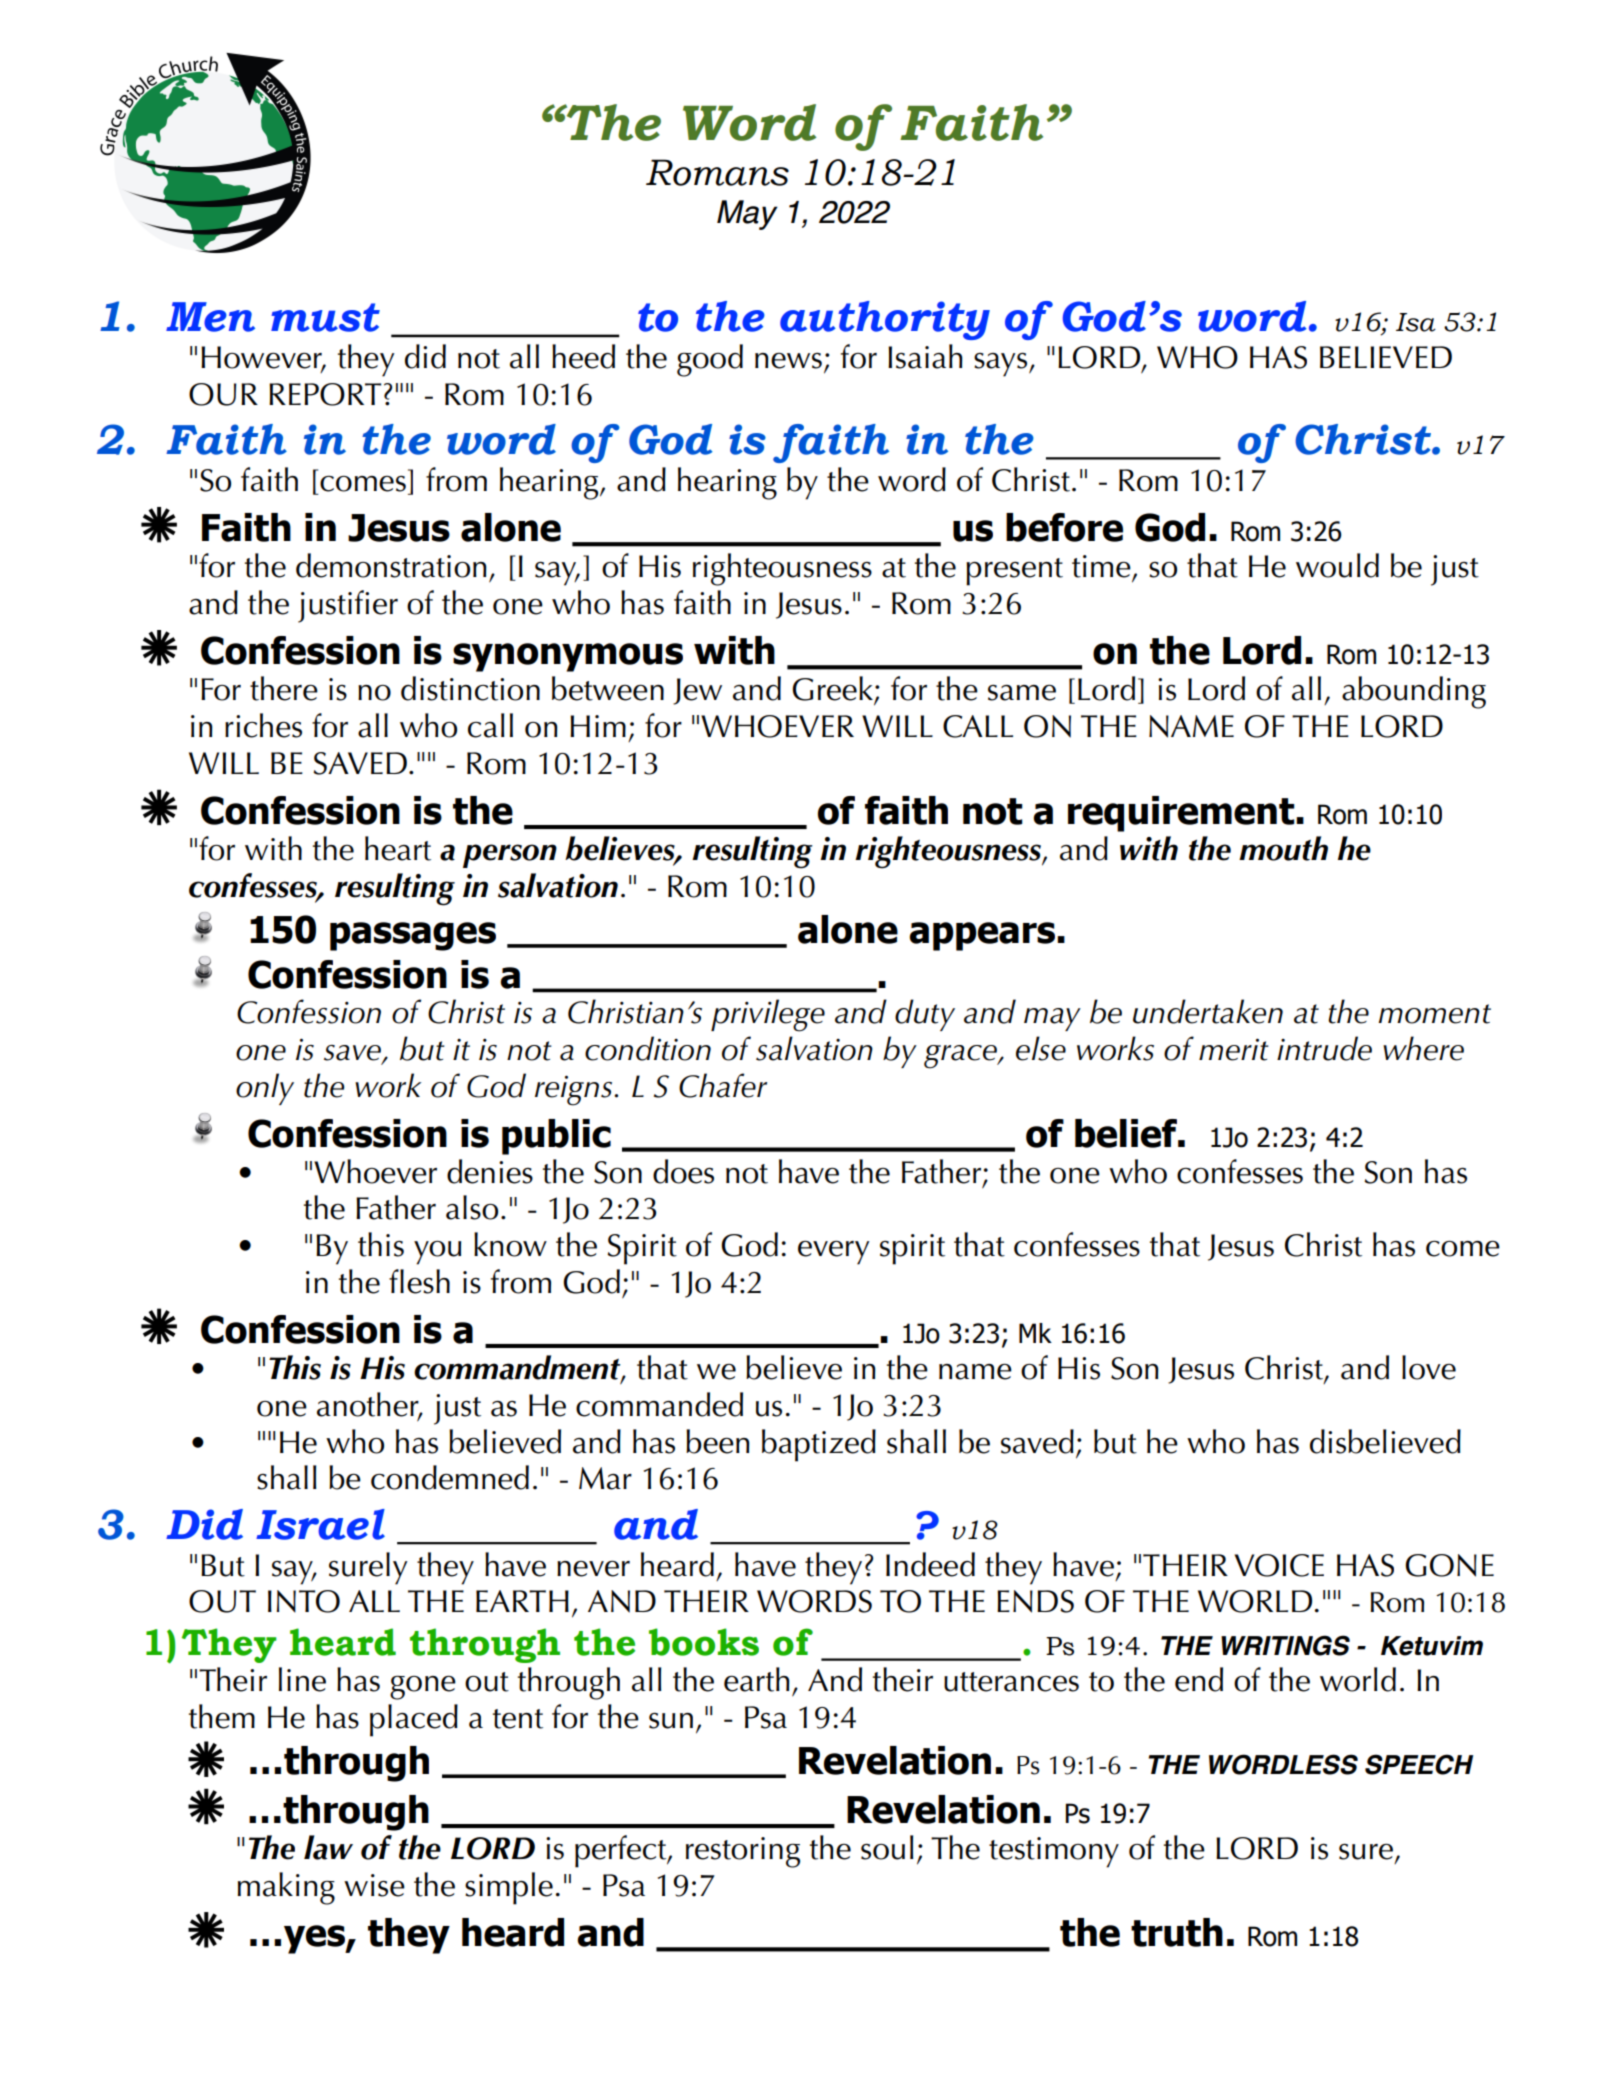 The height and width of the document is (2074, 1603). What do you see at coordinates (398, 848) in the document?
I see `heart` at bounding box center [398, 848].
